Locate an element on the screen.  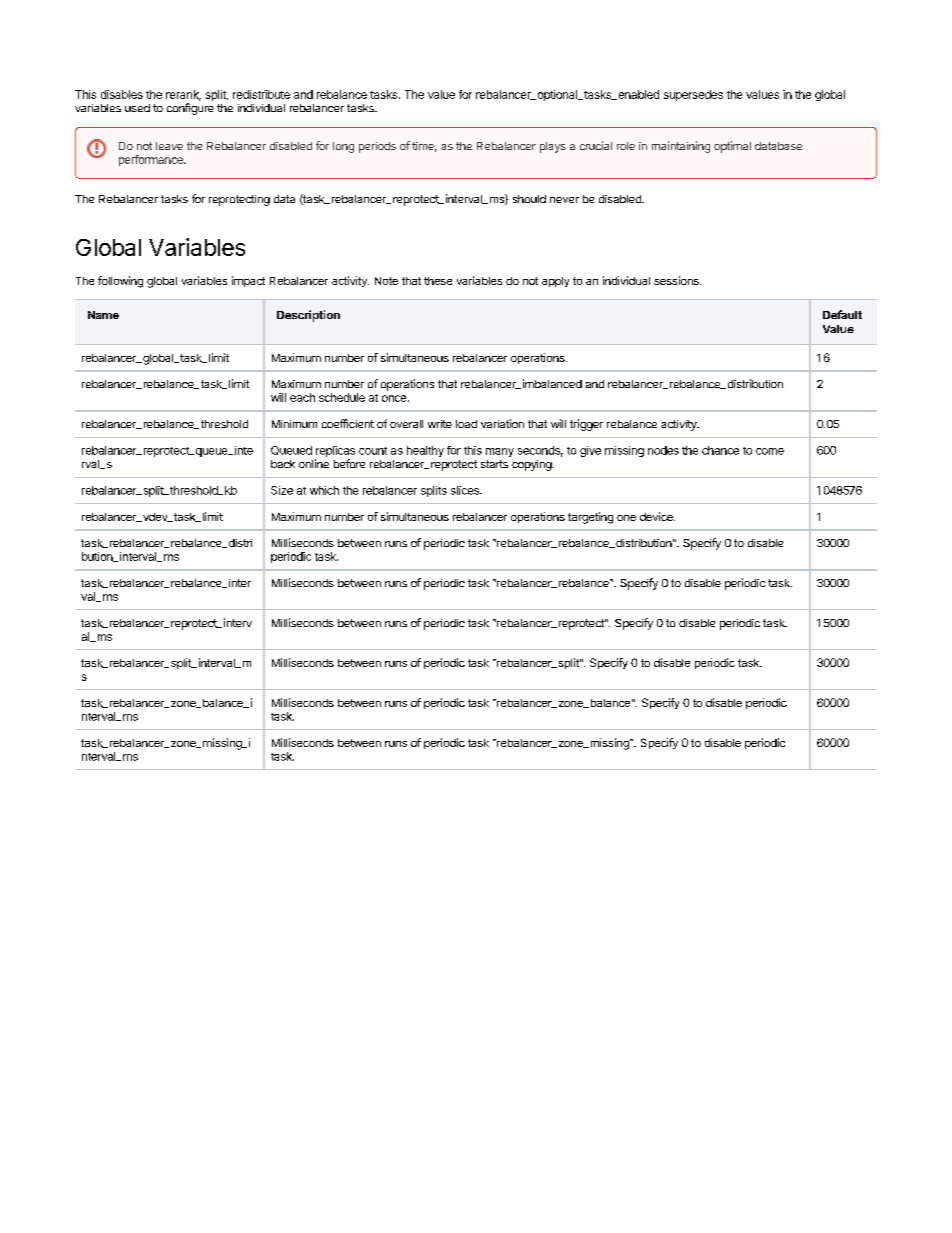
supersedes is located at coordinates (693, 95).
